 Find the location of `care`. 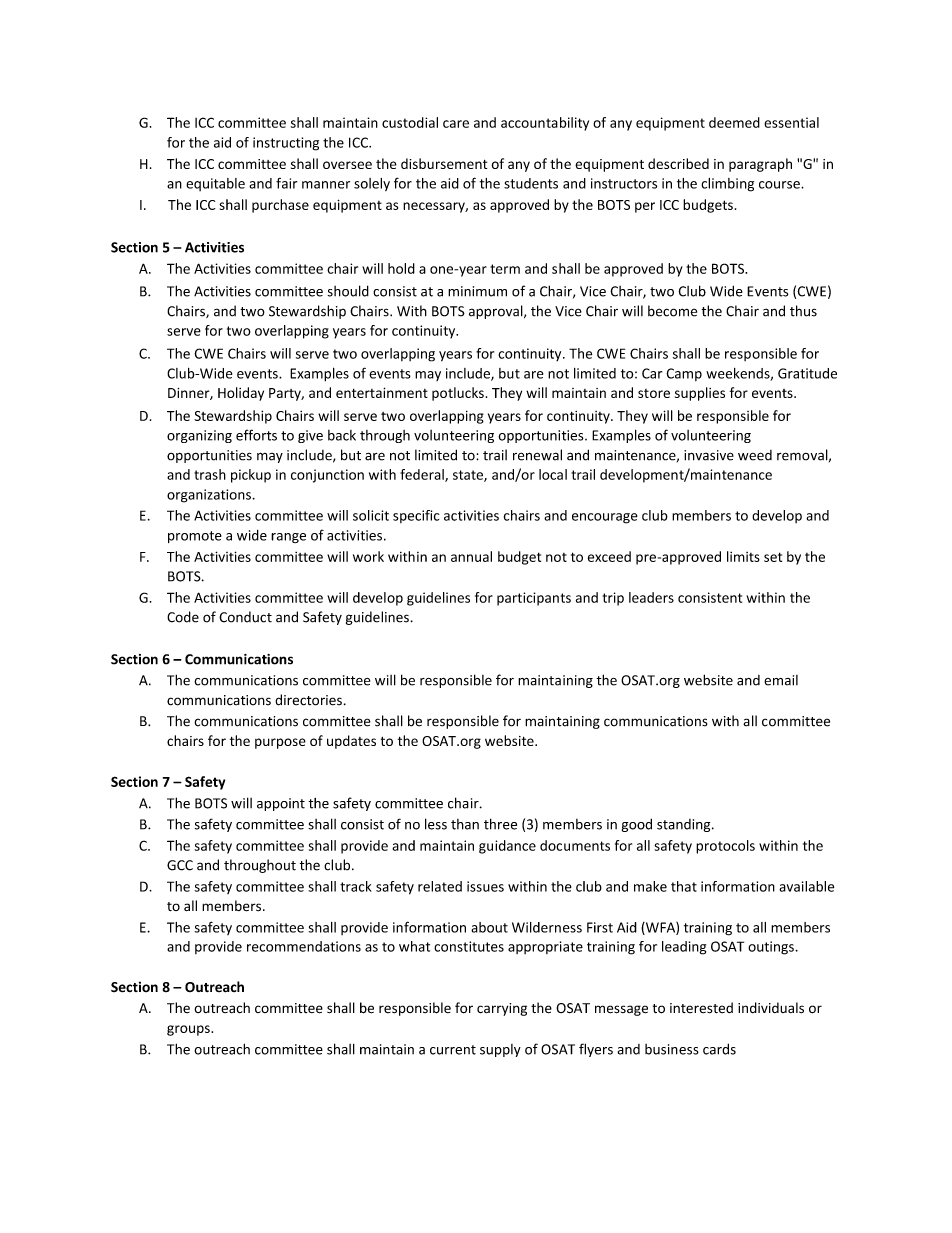

care is located at coordinates (456, 124).
